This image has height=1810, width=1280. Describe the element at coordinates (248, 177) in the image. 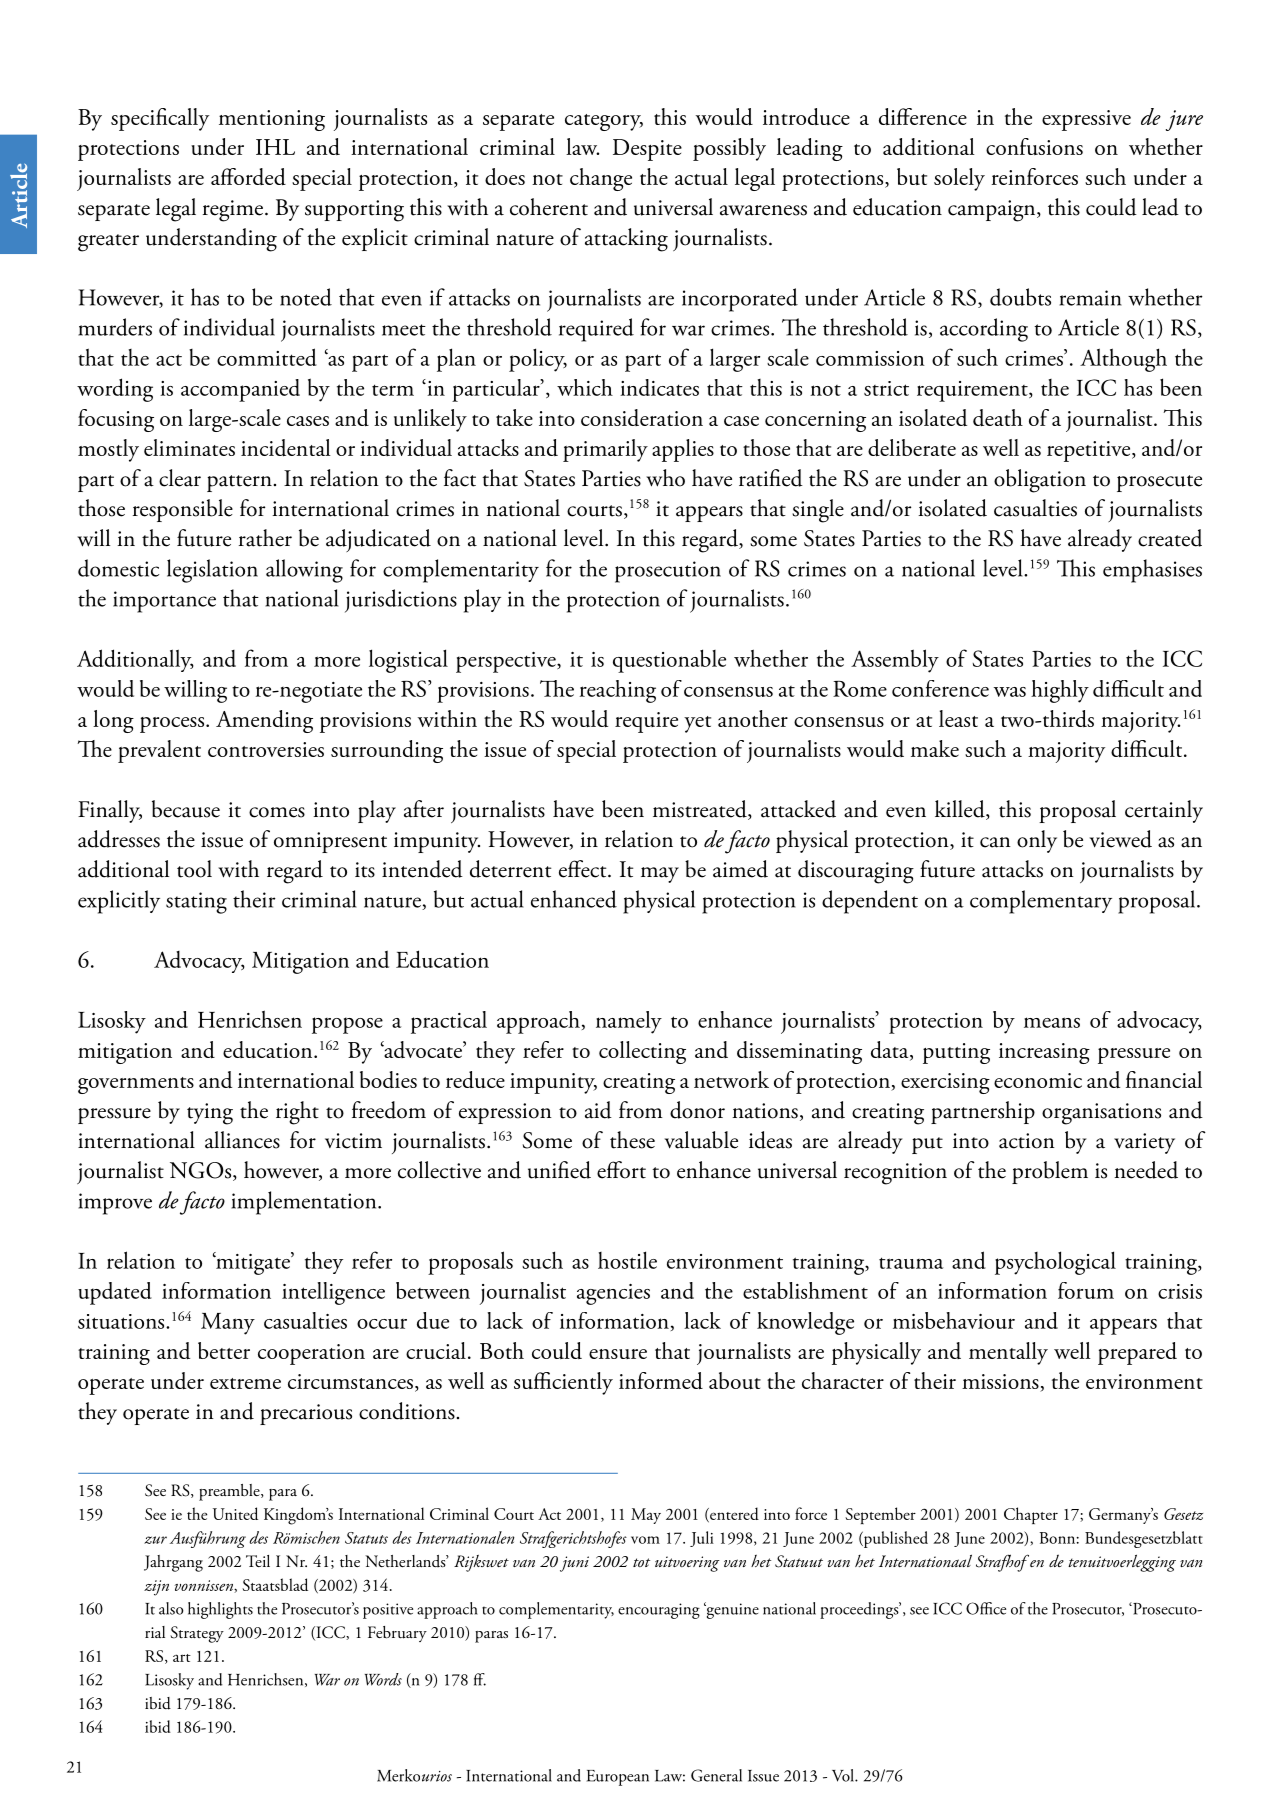

I see `afforded` at that location.
